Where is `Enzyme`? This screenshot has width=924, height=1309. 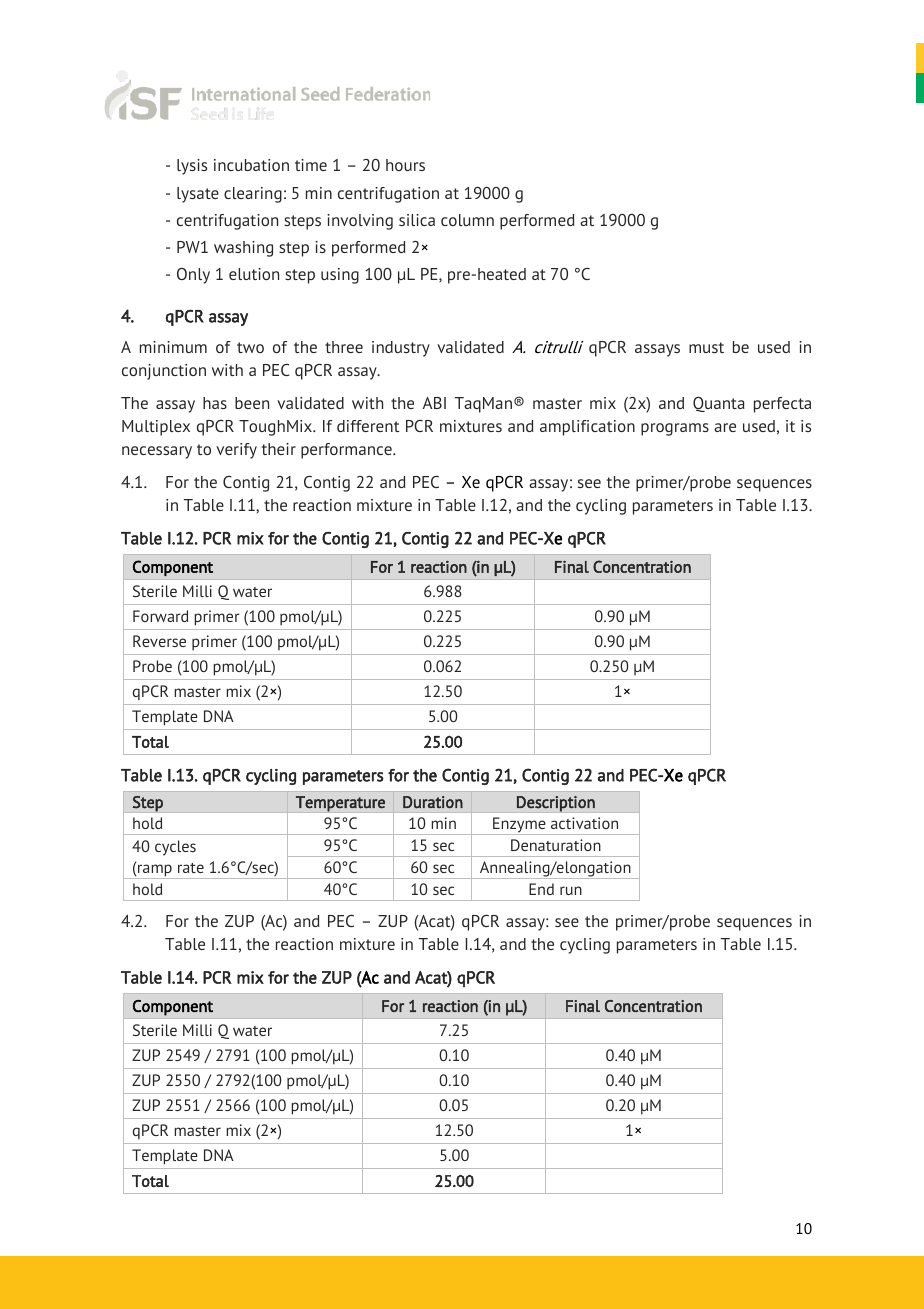 Enzyme is located at coordinates (519, 826).
